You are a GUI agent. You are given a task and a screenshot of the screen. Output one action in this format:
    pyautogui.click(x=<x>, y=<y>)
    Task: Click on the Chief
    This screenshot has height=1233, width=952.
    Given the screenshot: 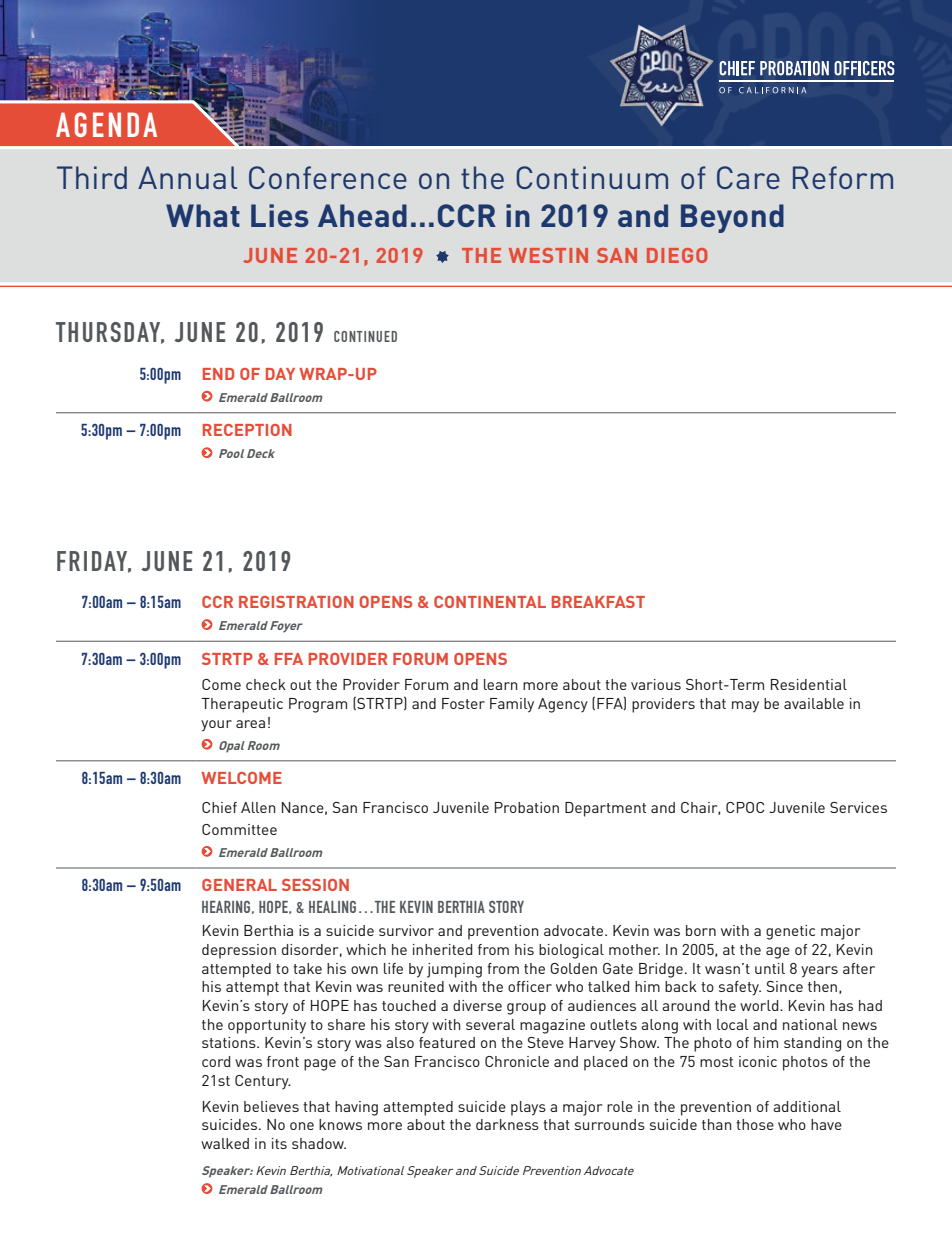 What is the action you would take?
    pyautogui.click(x=219, y=807)
